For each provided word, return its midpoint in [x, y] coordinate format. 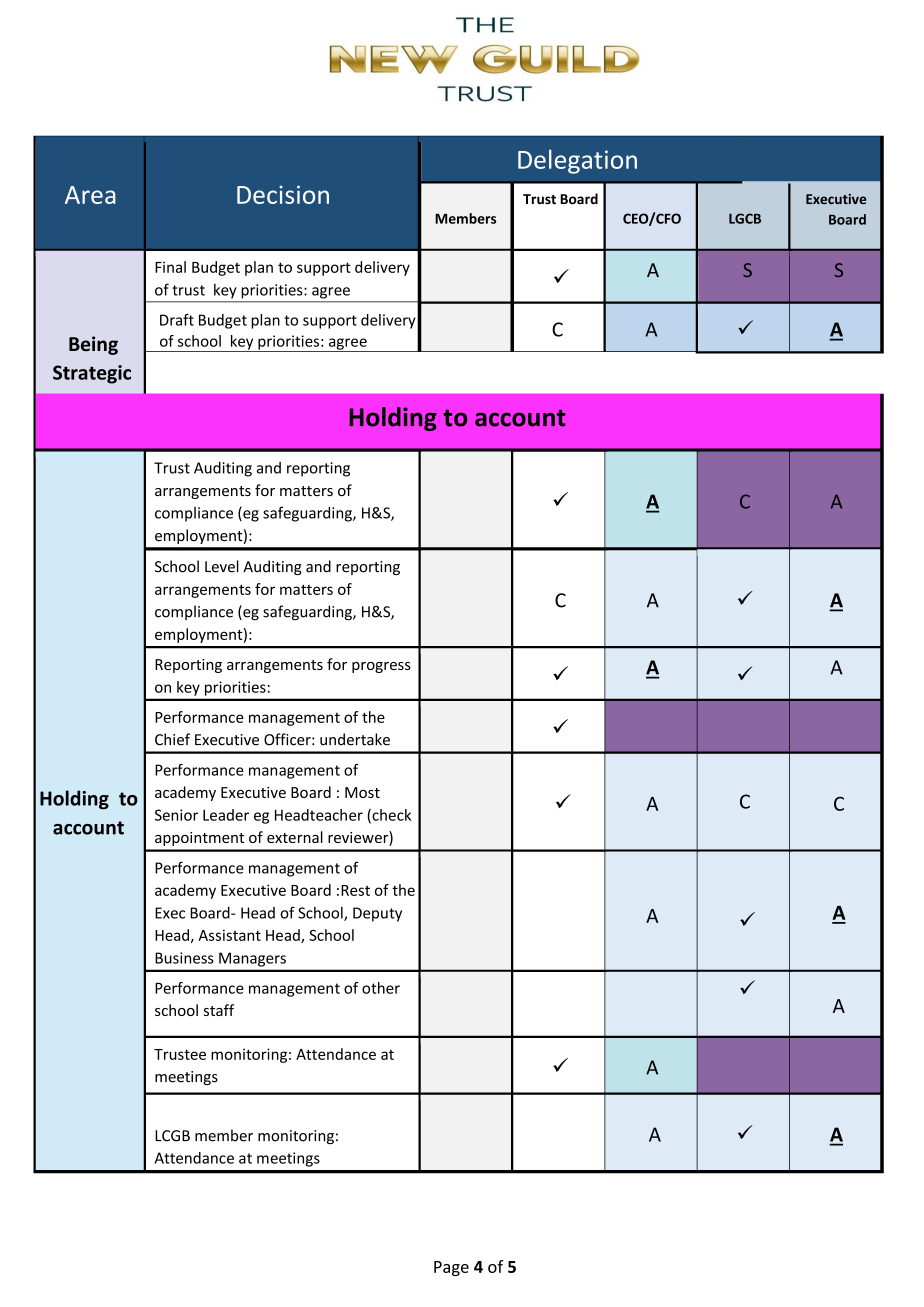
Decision [283, 194]
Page [451, 1268]
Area [90, 195]
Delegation [577, 161]
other [381, 988]
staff [219, 1010]
